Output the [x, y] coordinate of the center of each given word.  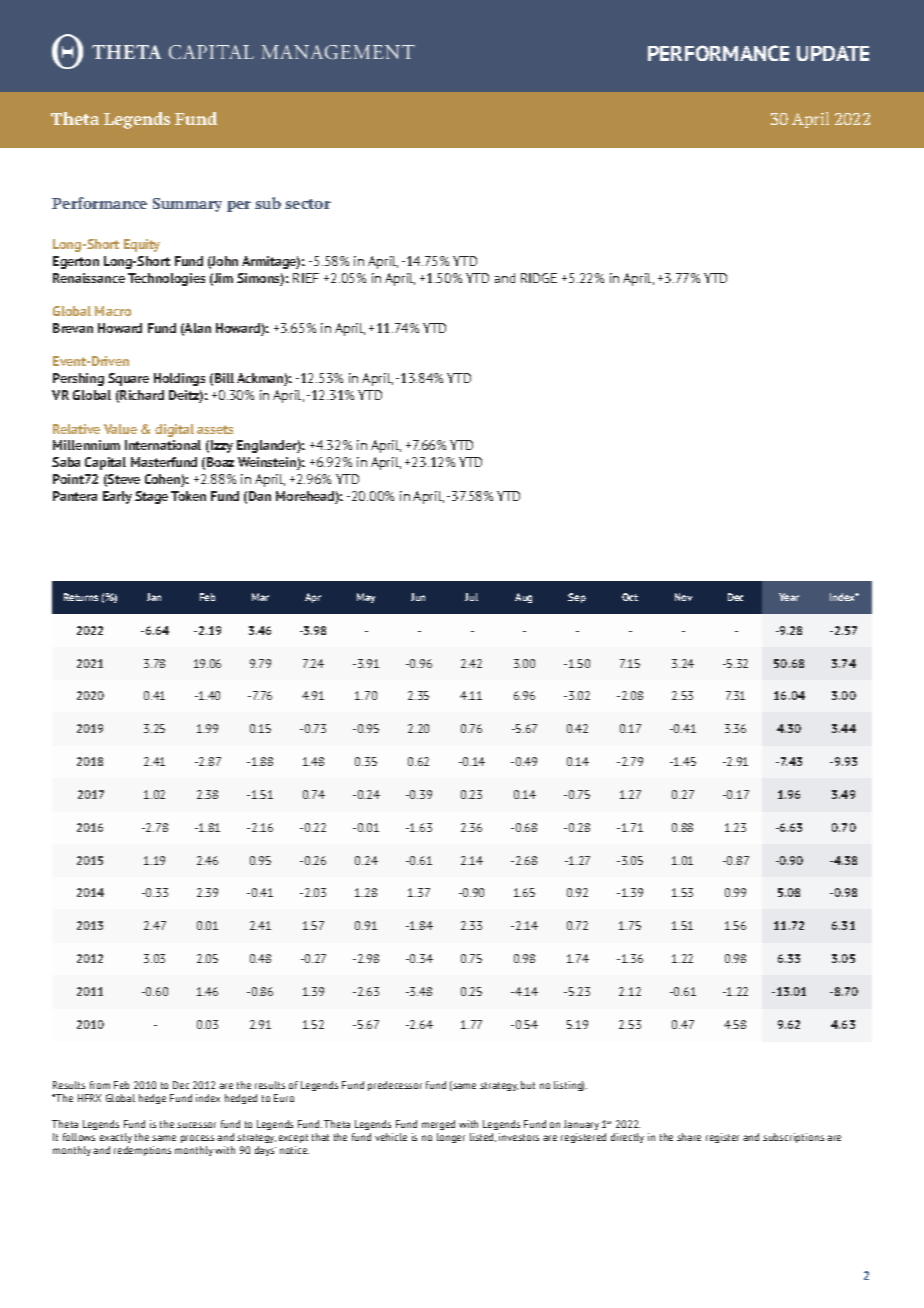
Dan [260, 496]
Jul [471, 597]
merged [438, 1125]
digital [174, 430]
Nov [683, 597]
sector [308, 204]
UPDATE [833, 53]
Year [789, 597]
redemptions [142, 1151]
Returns [81, 597]
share [689, 1137]
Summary [187, 205]
